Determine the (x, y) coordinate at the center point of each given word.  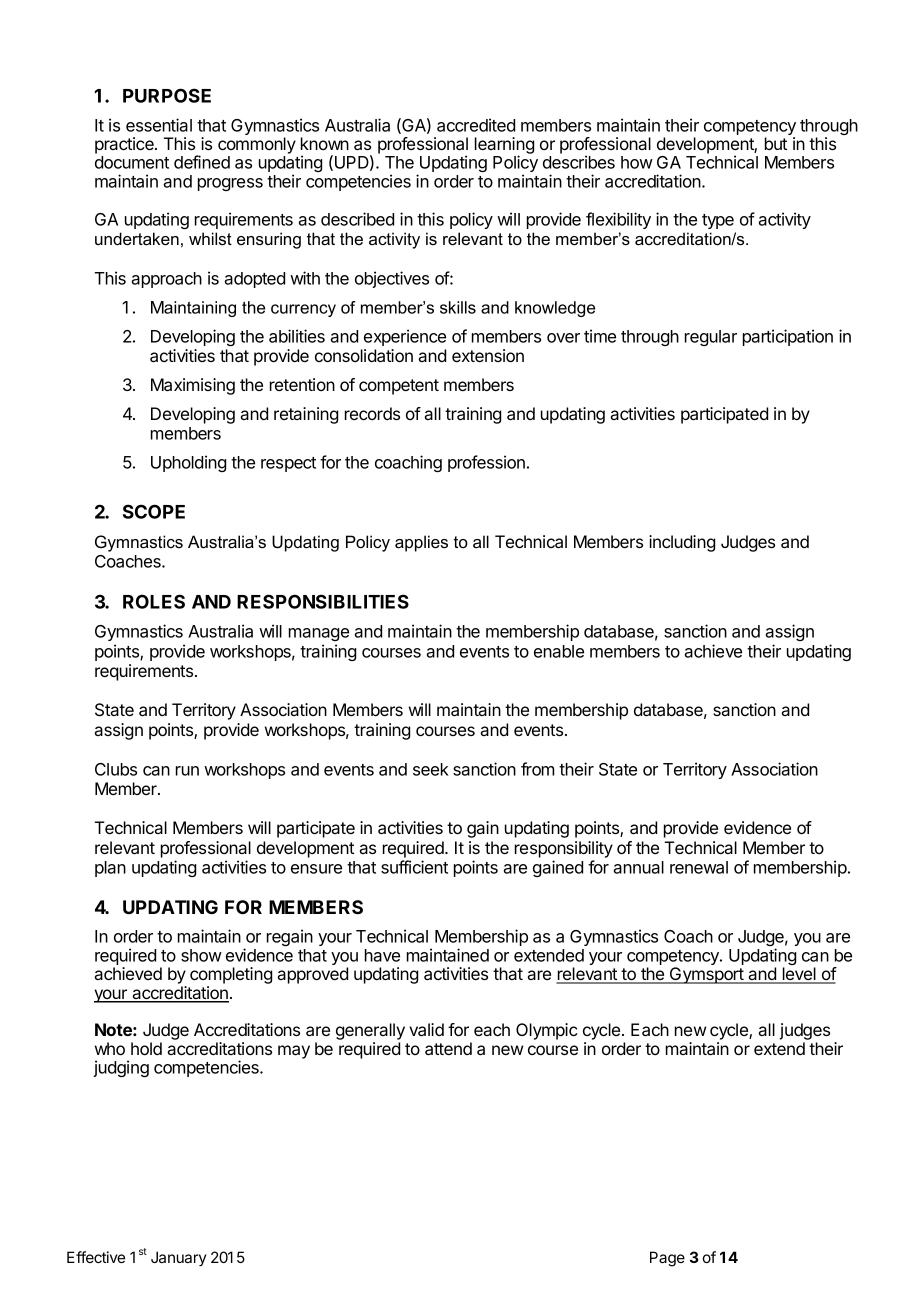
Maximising (193, 386)
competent (399, 387)
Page (667, 1259)
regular (711, 338)
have (382, 955)
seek (431, 769)
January (179, 1258)
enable (559, 651)
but (776, 143)
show (201, 955)
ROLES (154, 601)
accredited (476, 125)
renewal (699, 867)
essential (159, 125)
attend (448, 1048)
